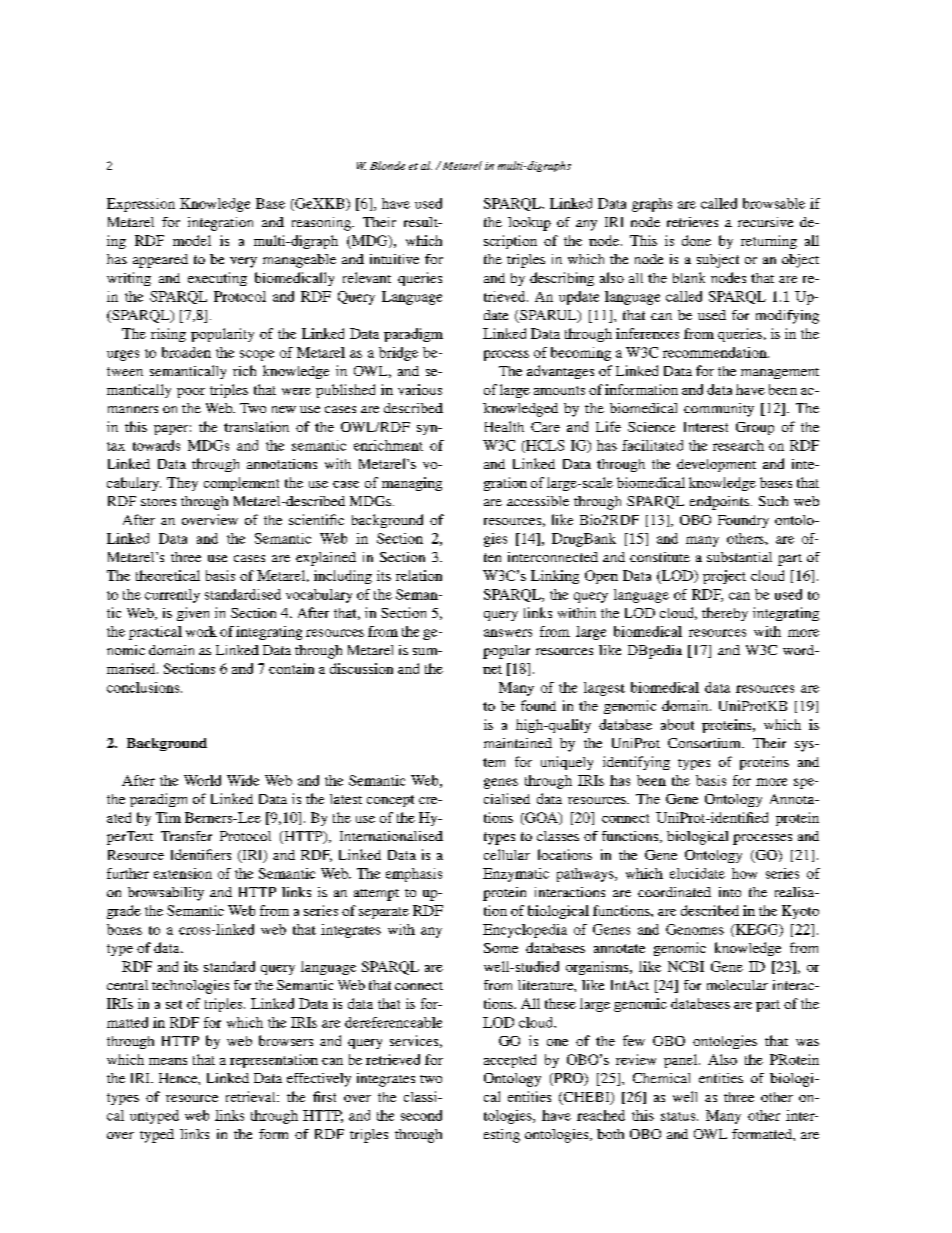 The image size is (952, 1233). Describe the element at coordinates (529, 224) in the page. I see `lookup` at that location.
